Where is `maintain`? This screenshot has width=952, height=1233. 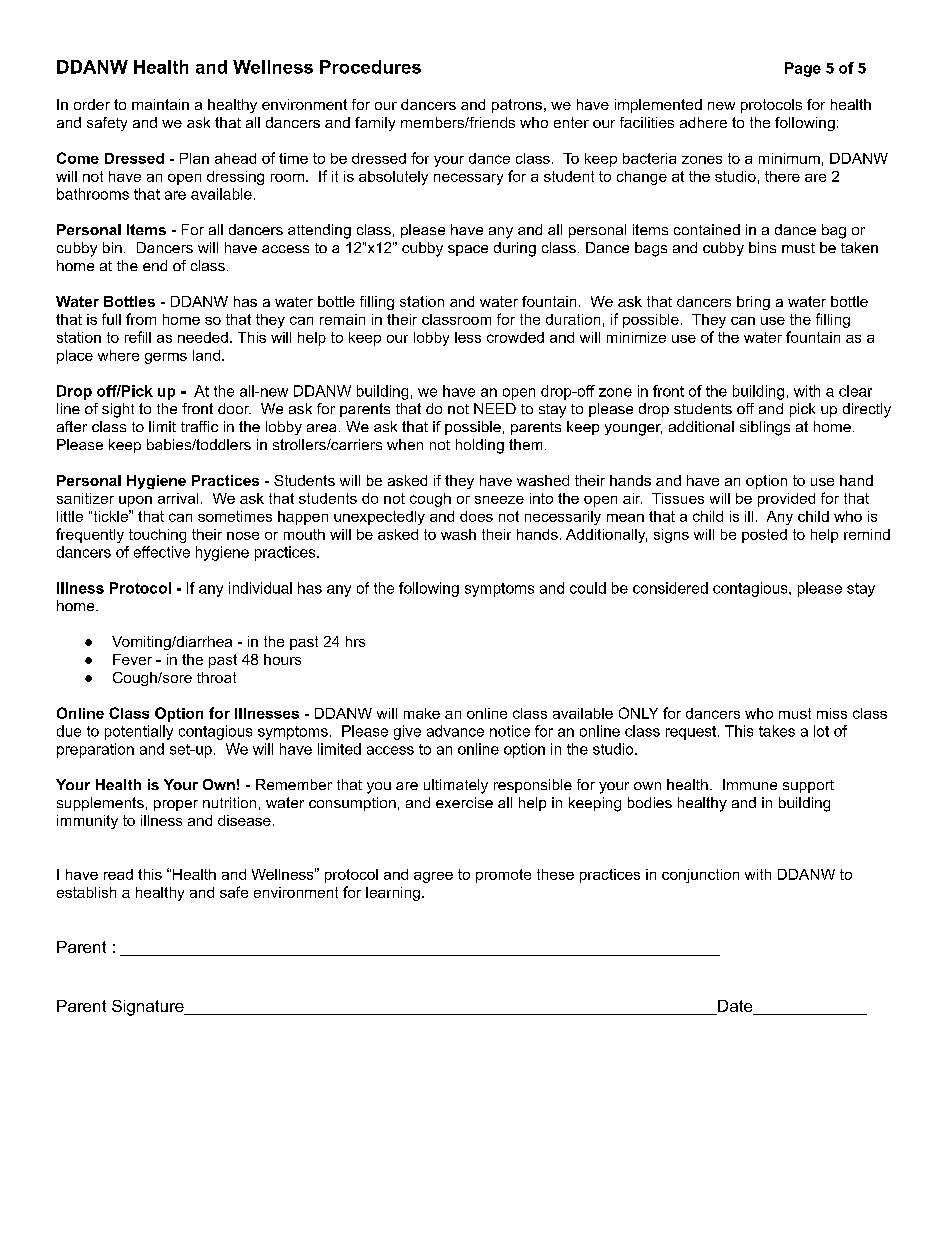
maintain is located at coordinates (160, 104).
